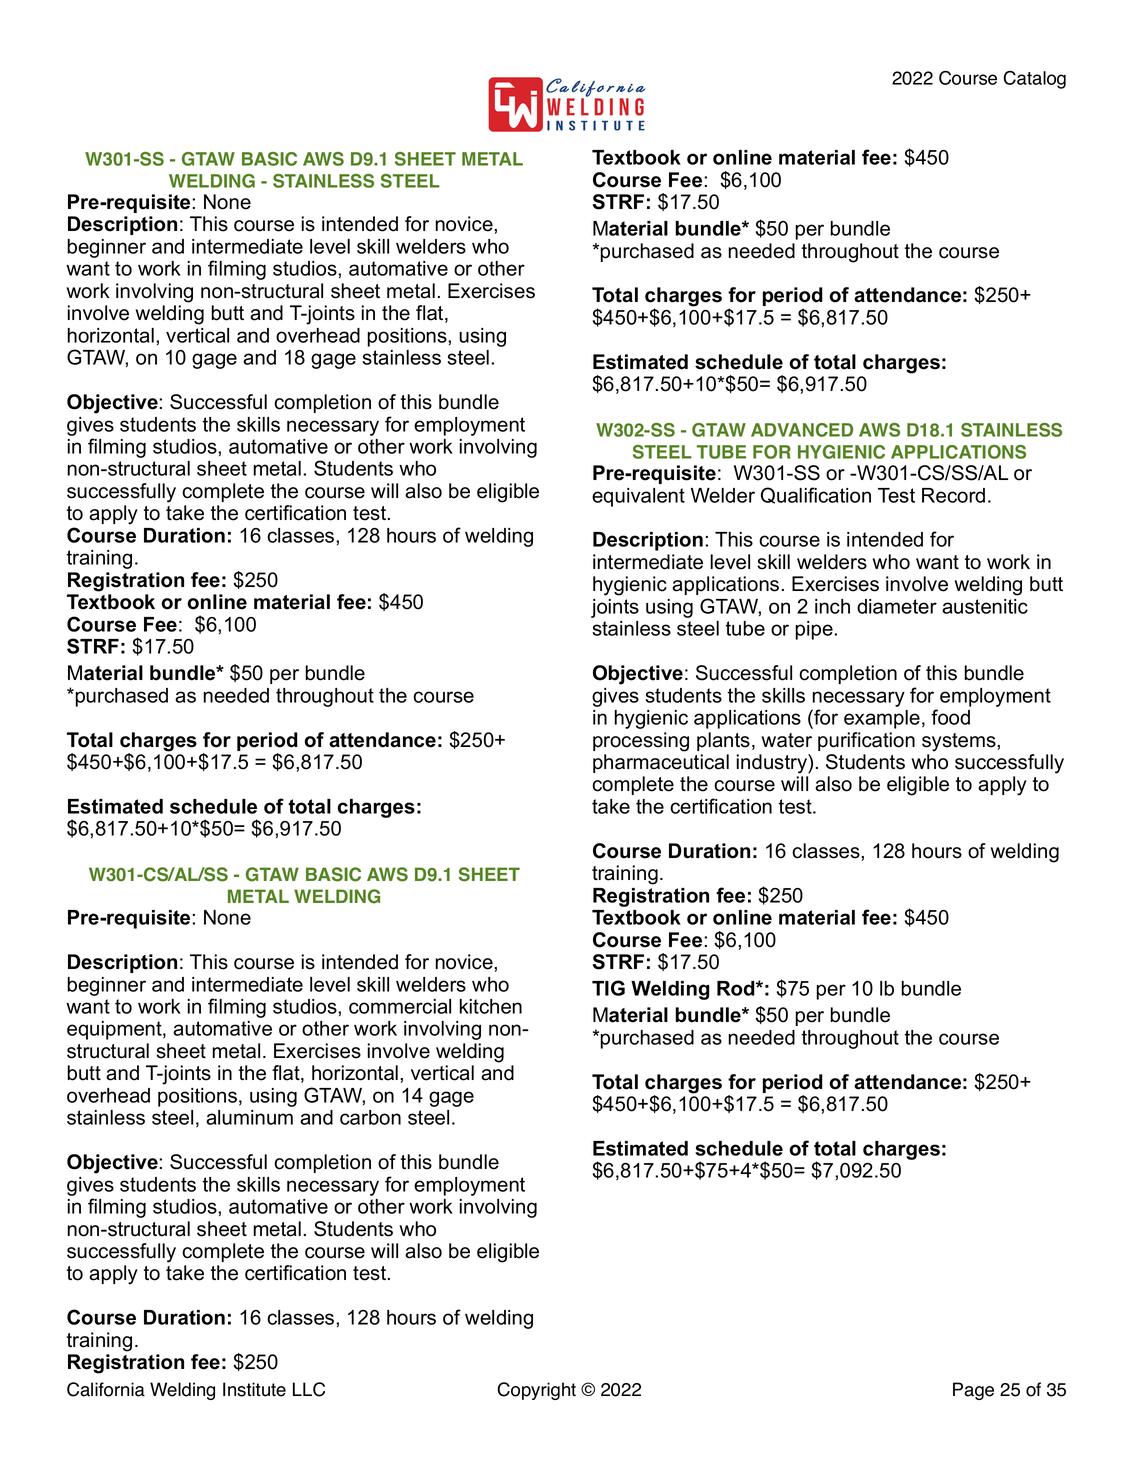 The image size is (1134, 1467). Describe the element at coordinates (802, 430) in the page. I see `ADVANCED` at that location.
